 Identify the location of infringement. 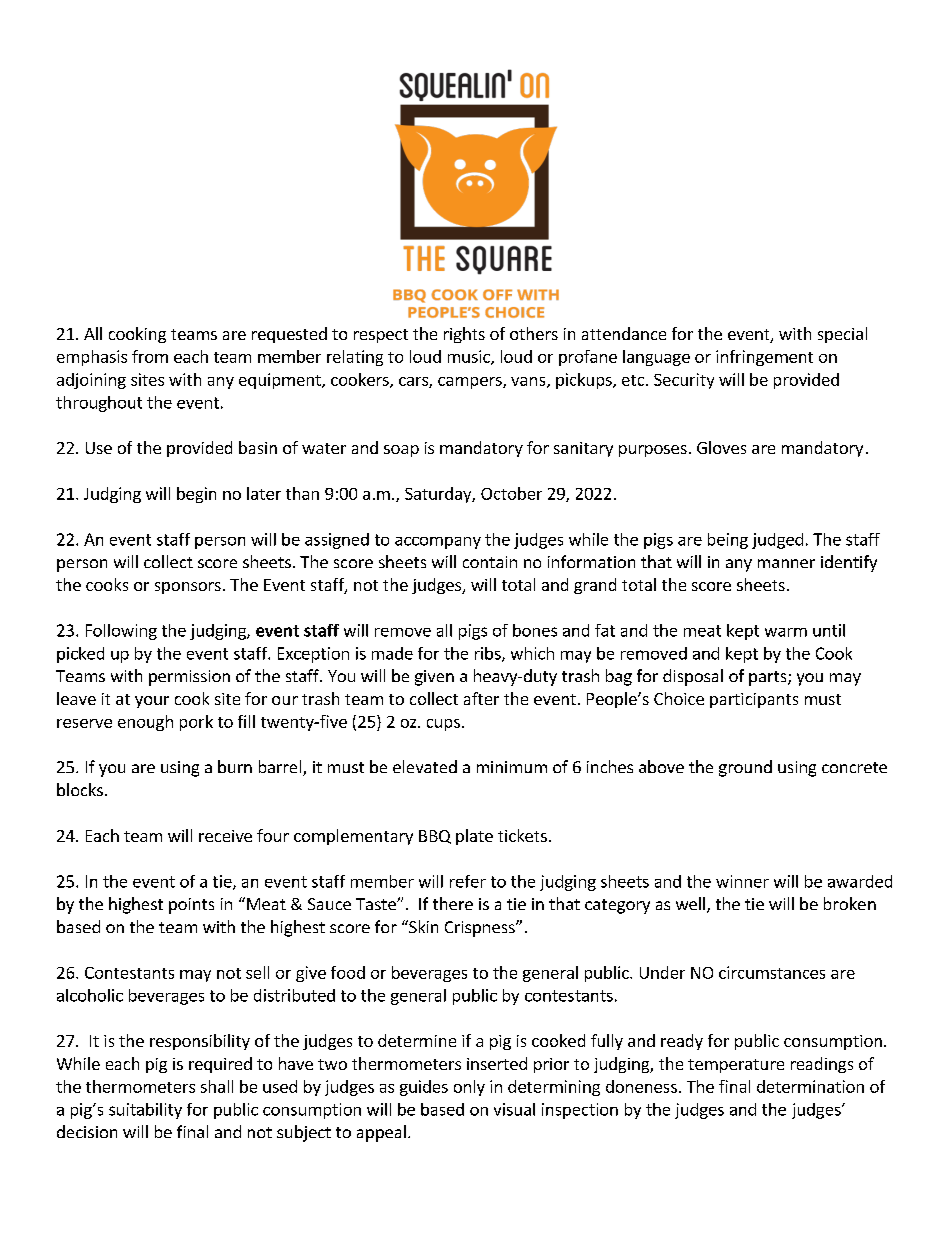
(764, 358).
